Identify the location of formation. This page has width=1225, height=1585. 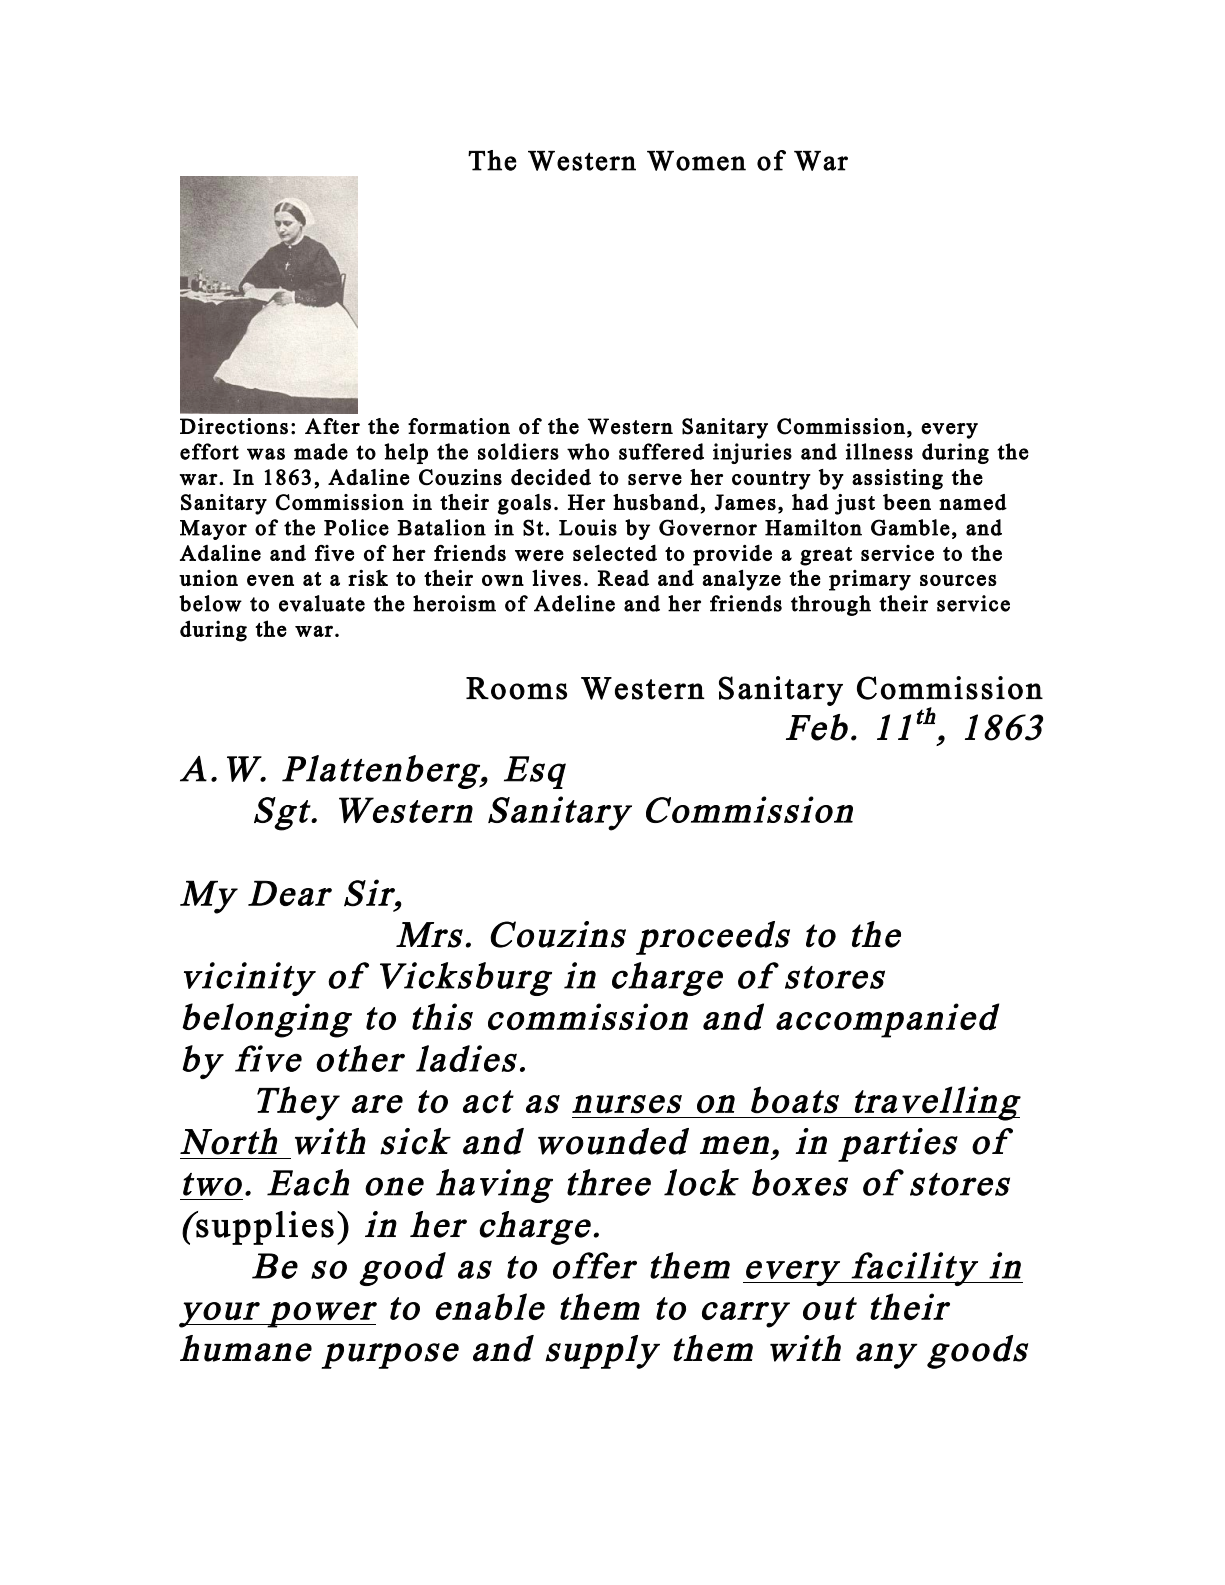
(459, 426).
